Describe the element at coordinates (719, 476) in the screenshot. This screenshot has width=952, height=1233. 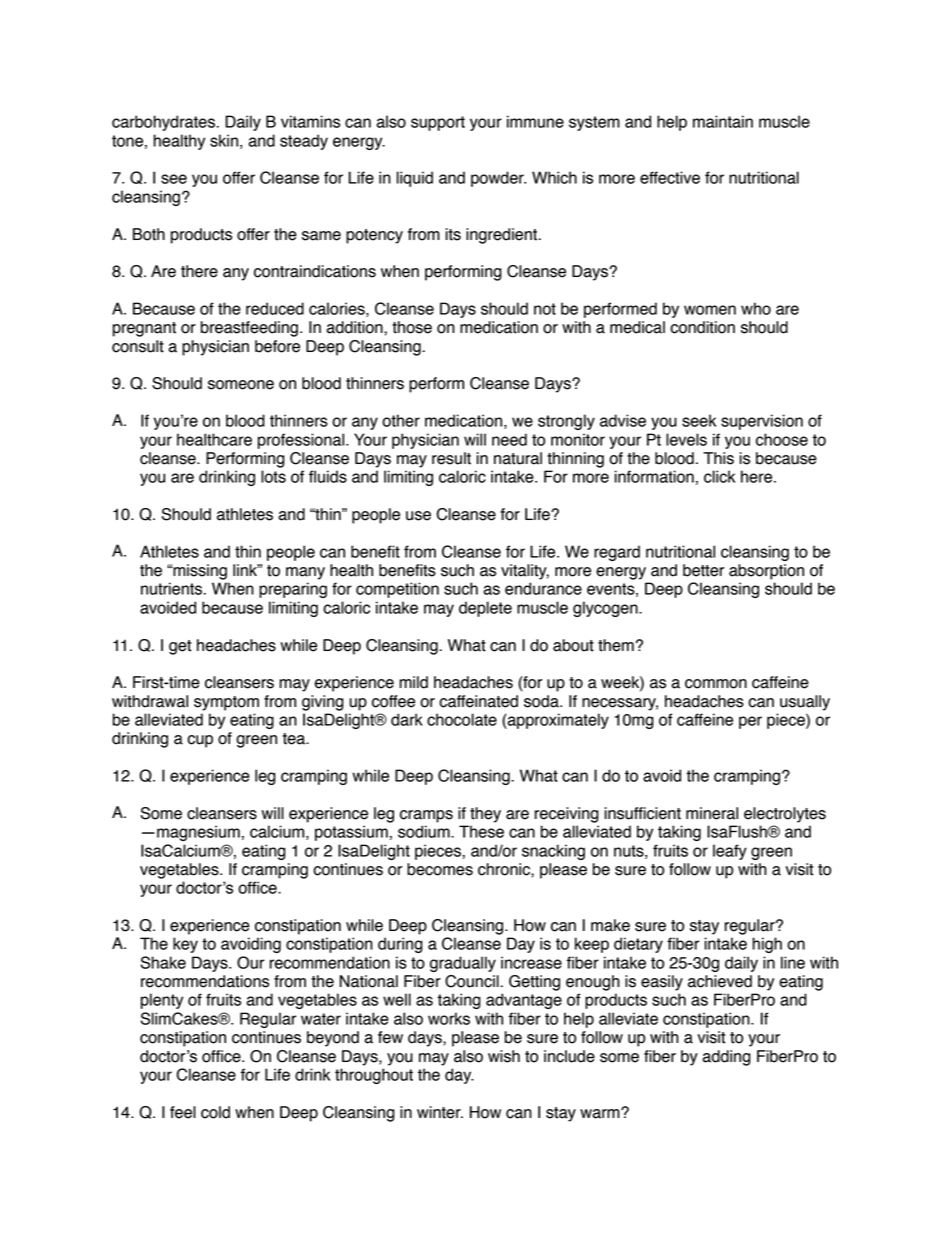
I see `click` at that location.
